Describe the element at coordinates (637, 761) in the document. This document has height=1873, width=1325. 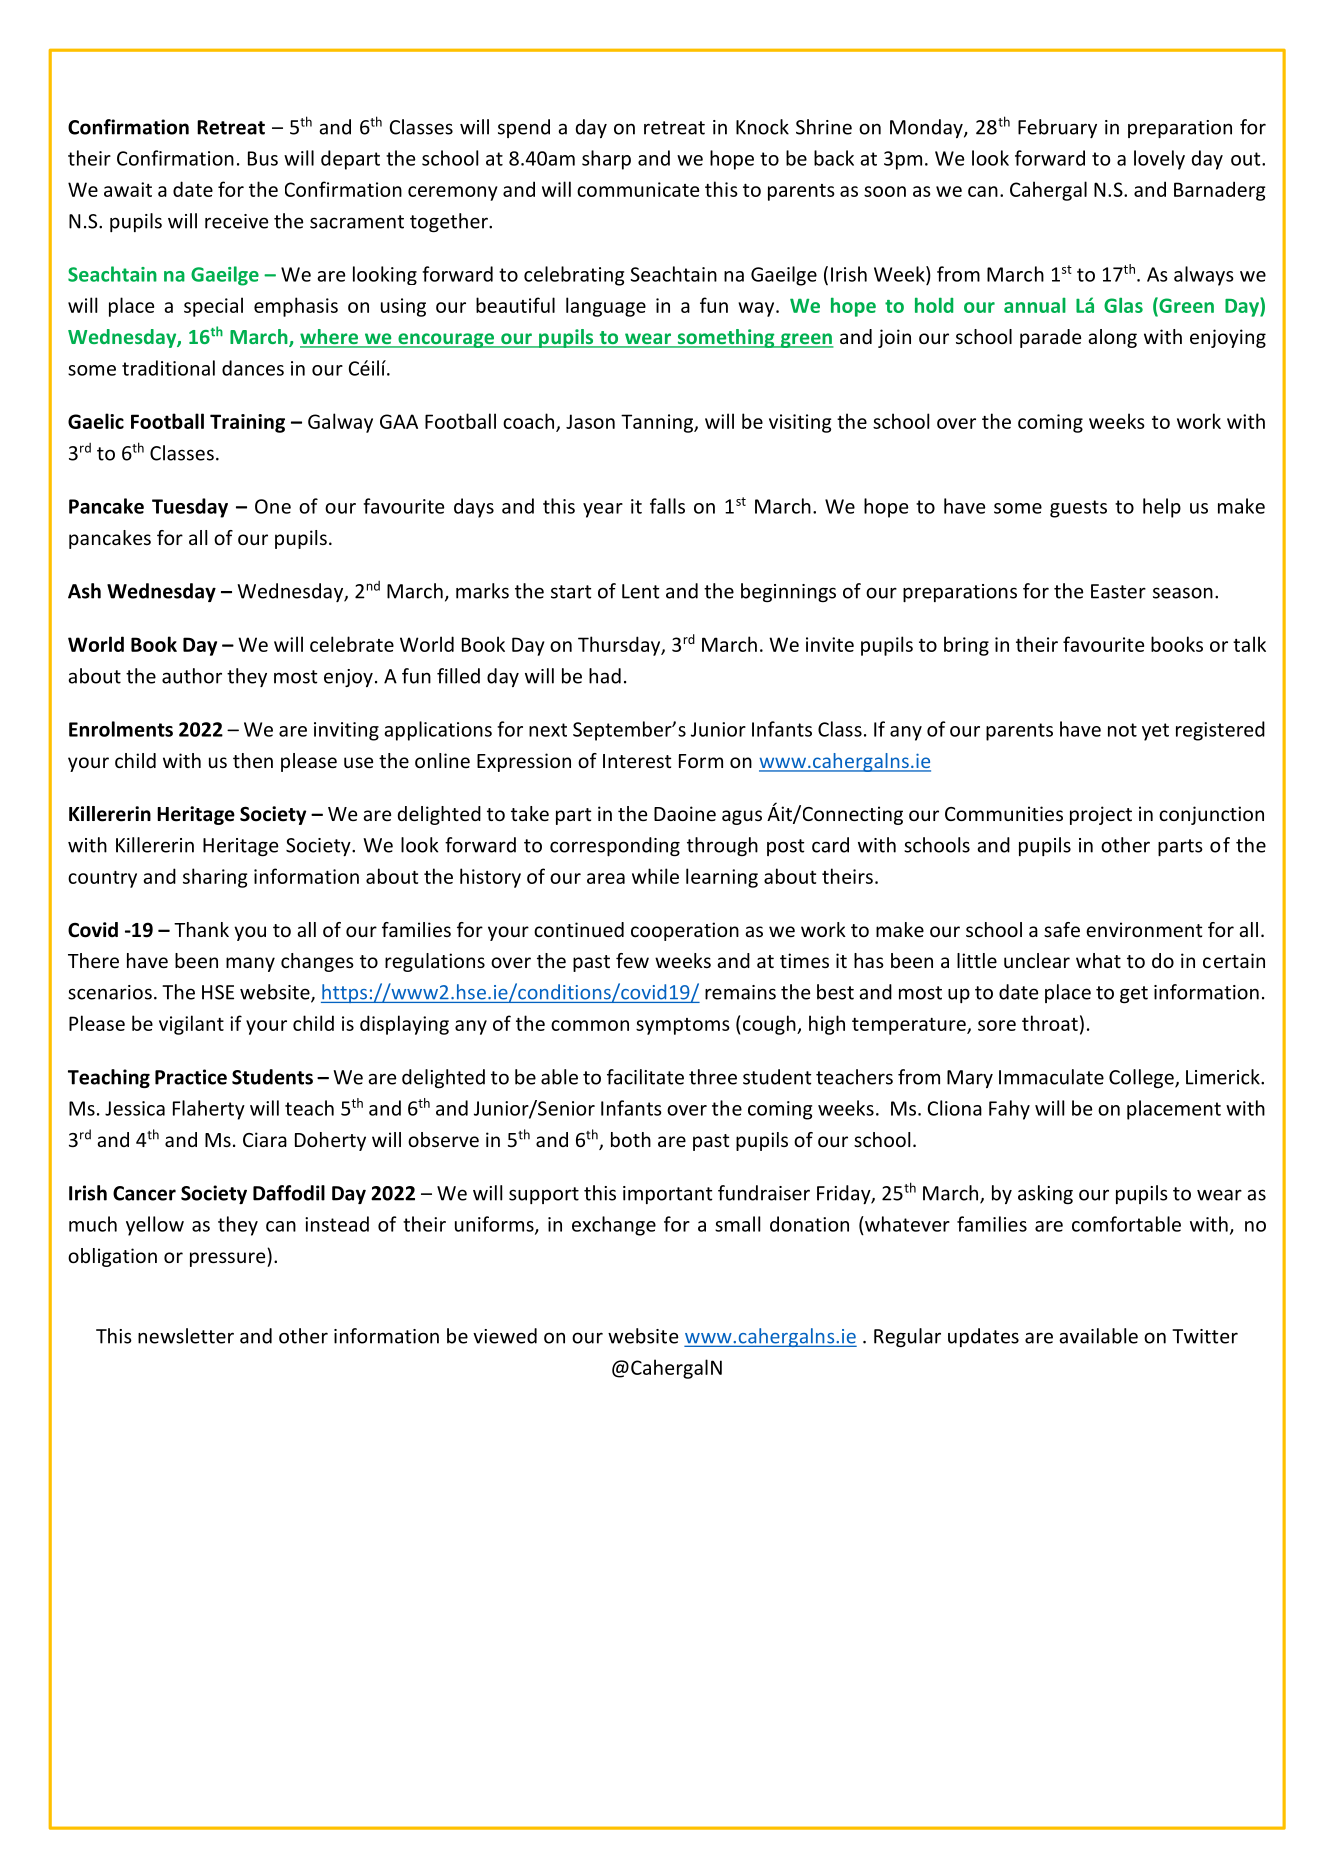
I see `Interest` at that location.
